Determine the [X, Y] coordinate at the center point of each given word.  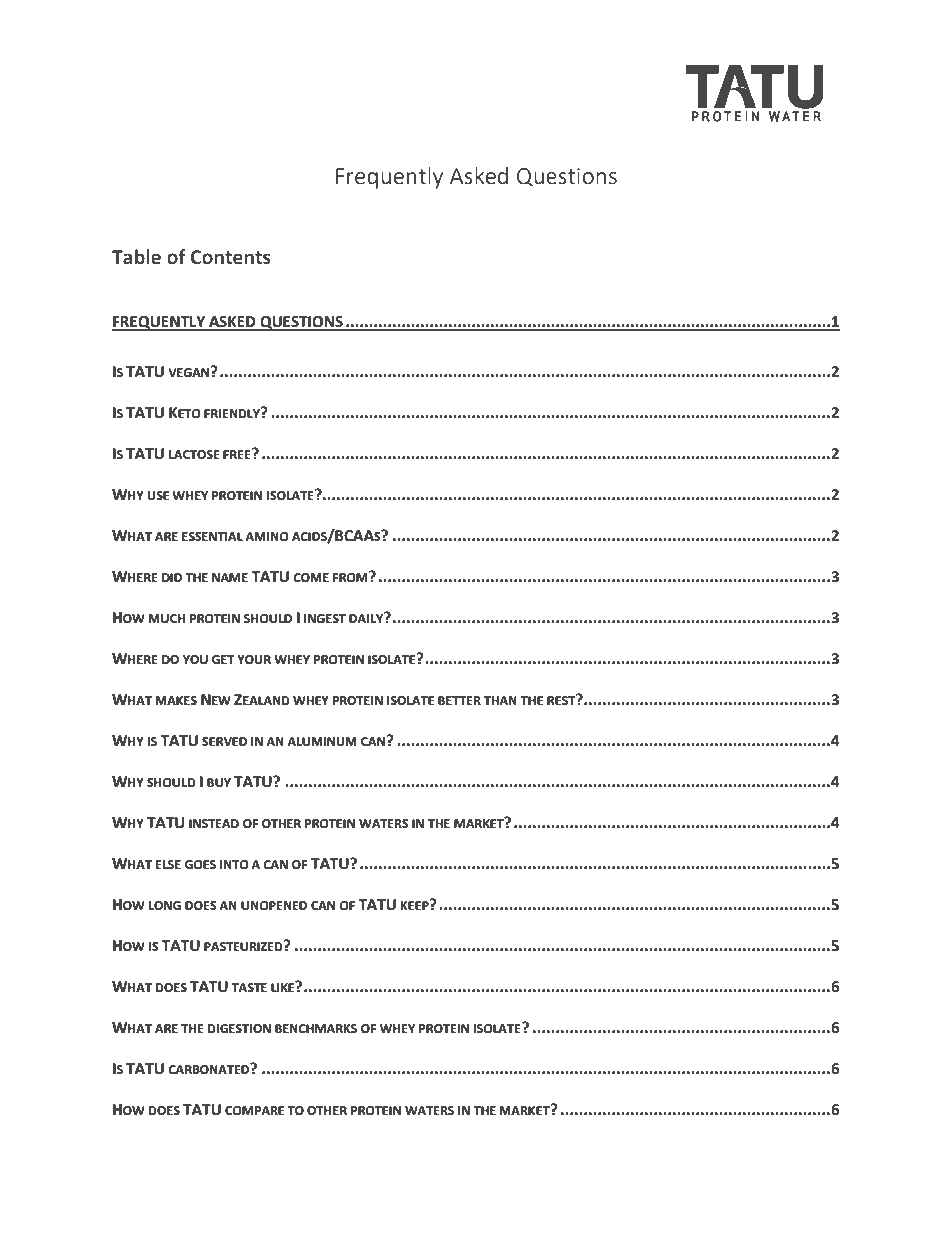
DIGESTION [239, 1029]
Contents [231, 257]
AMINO [267, 537]
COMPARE [254, 1111]
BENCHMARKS [316, 1029]
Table [136, 257]
